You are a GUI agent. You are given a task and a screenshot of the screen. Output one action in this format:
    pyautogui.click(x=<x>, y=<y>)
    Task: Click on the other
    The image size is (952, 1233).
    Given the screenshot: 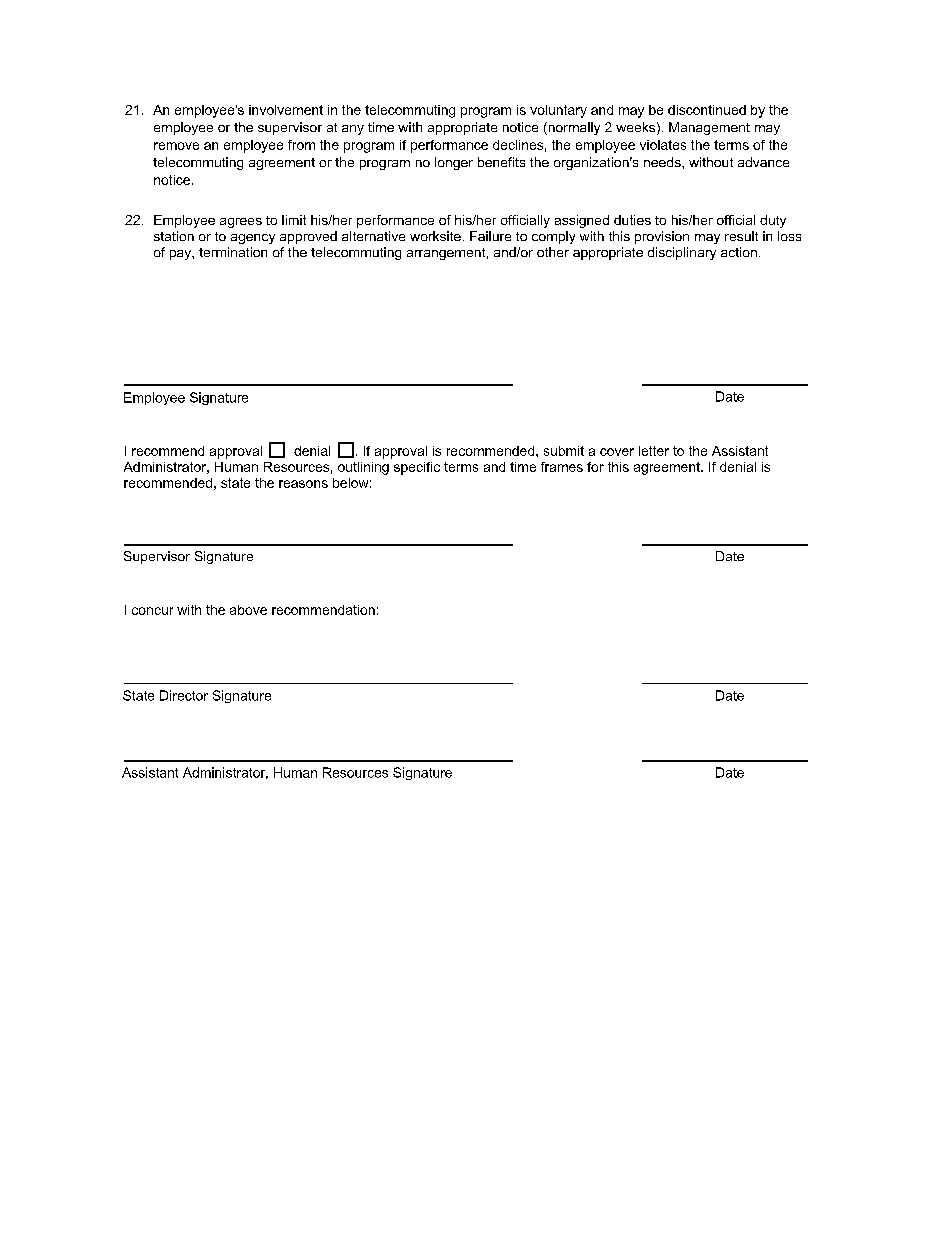 What is the action you would take?
    pyautogui.click(x=553, y=252)
